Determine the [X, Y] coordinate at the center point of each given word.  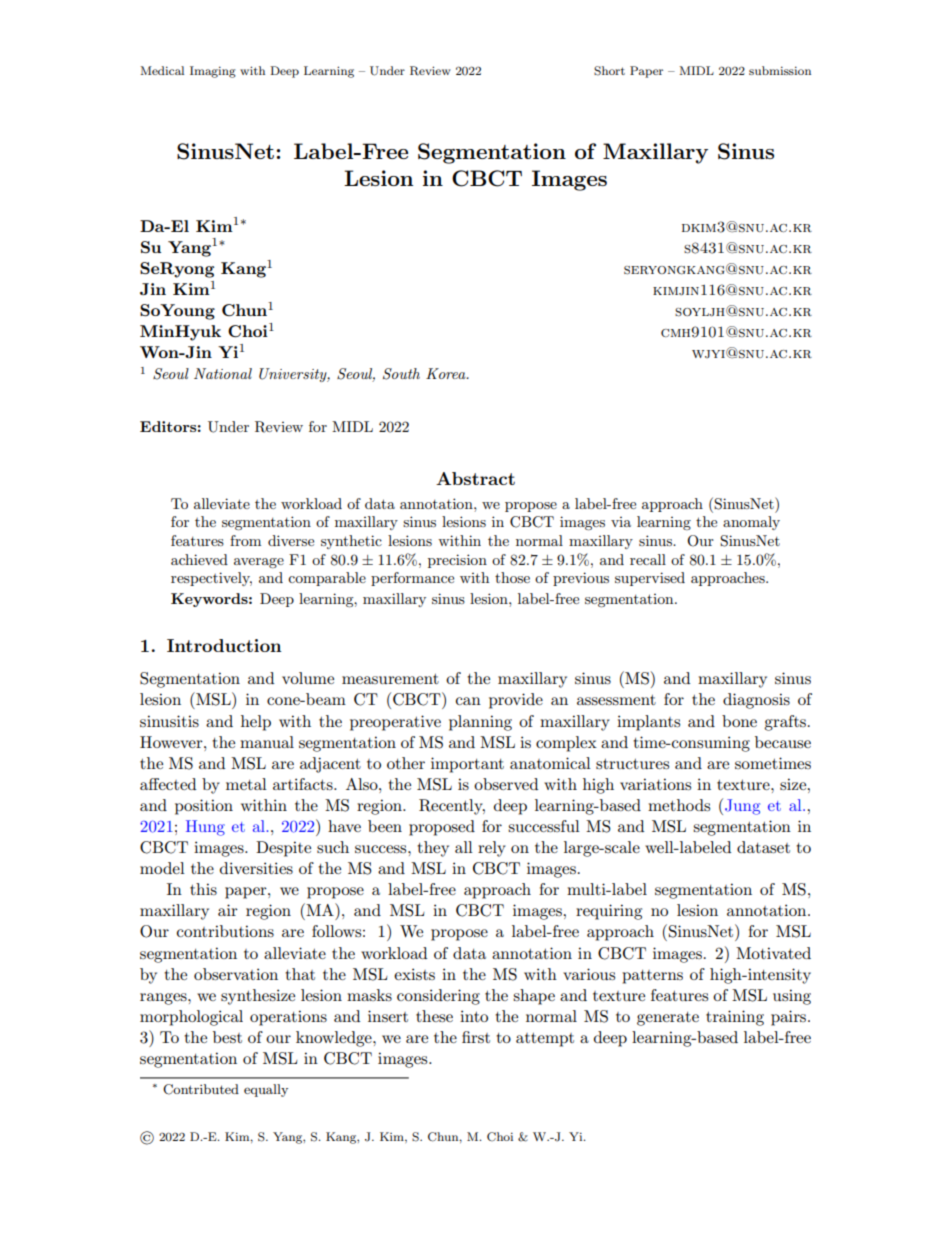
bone [739, 721]
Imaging [213, 72]
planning [480, 723]
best [227, 1037]
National [223, 373]
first [476, 1037]
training [735, 1018]
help [256, 723]
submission [780, 70]
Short [609, 71]
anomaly [751, 523]
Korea [447, 373]
